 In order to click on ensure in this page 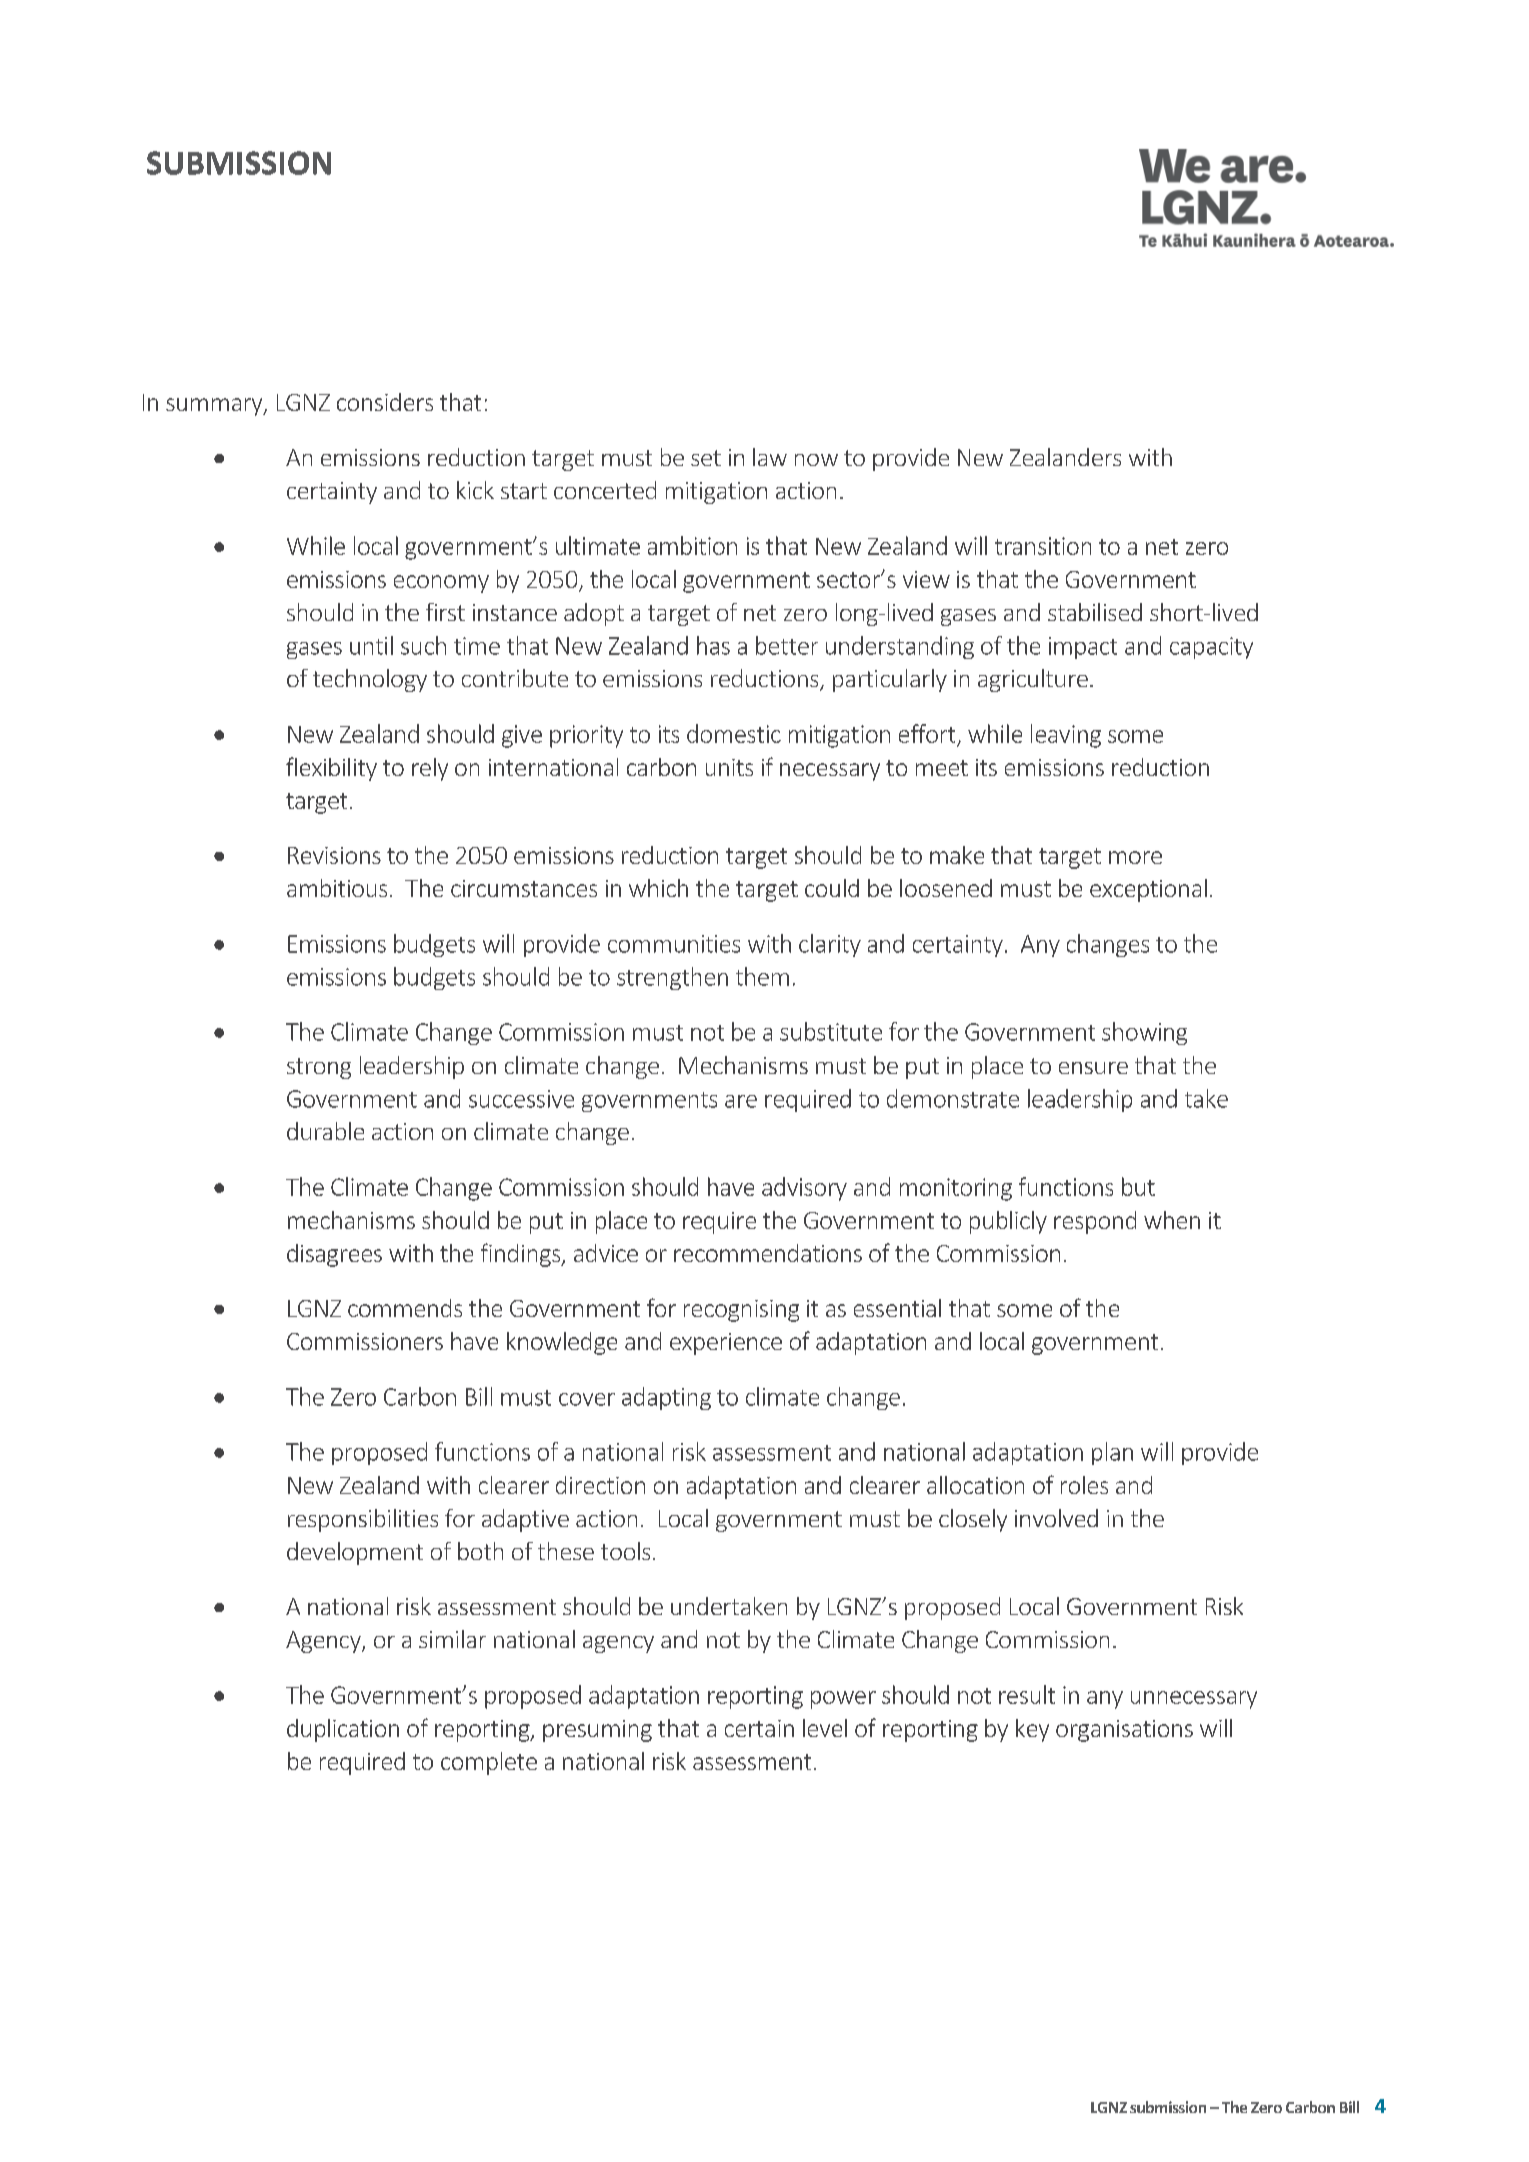, I will do `click(1093, 1068)`.
